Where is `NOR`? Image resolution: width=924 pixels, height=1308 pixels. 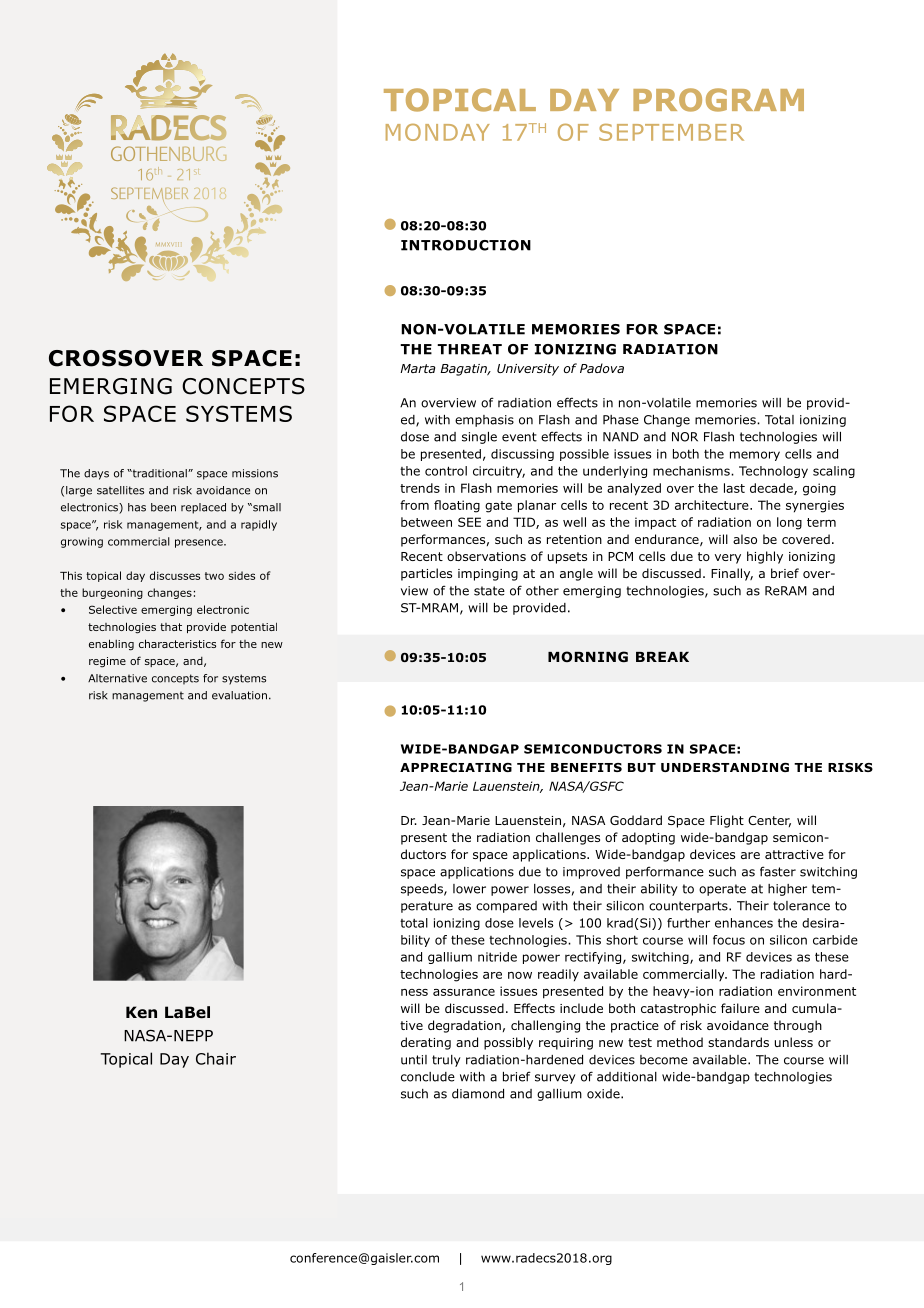
NOR is located at coordinates (685, 437).
